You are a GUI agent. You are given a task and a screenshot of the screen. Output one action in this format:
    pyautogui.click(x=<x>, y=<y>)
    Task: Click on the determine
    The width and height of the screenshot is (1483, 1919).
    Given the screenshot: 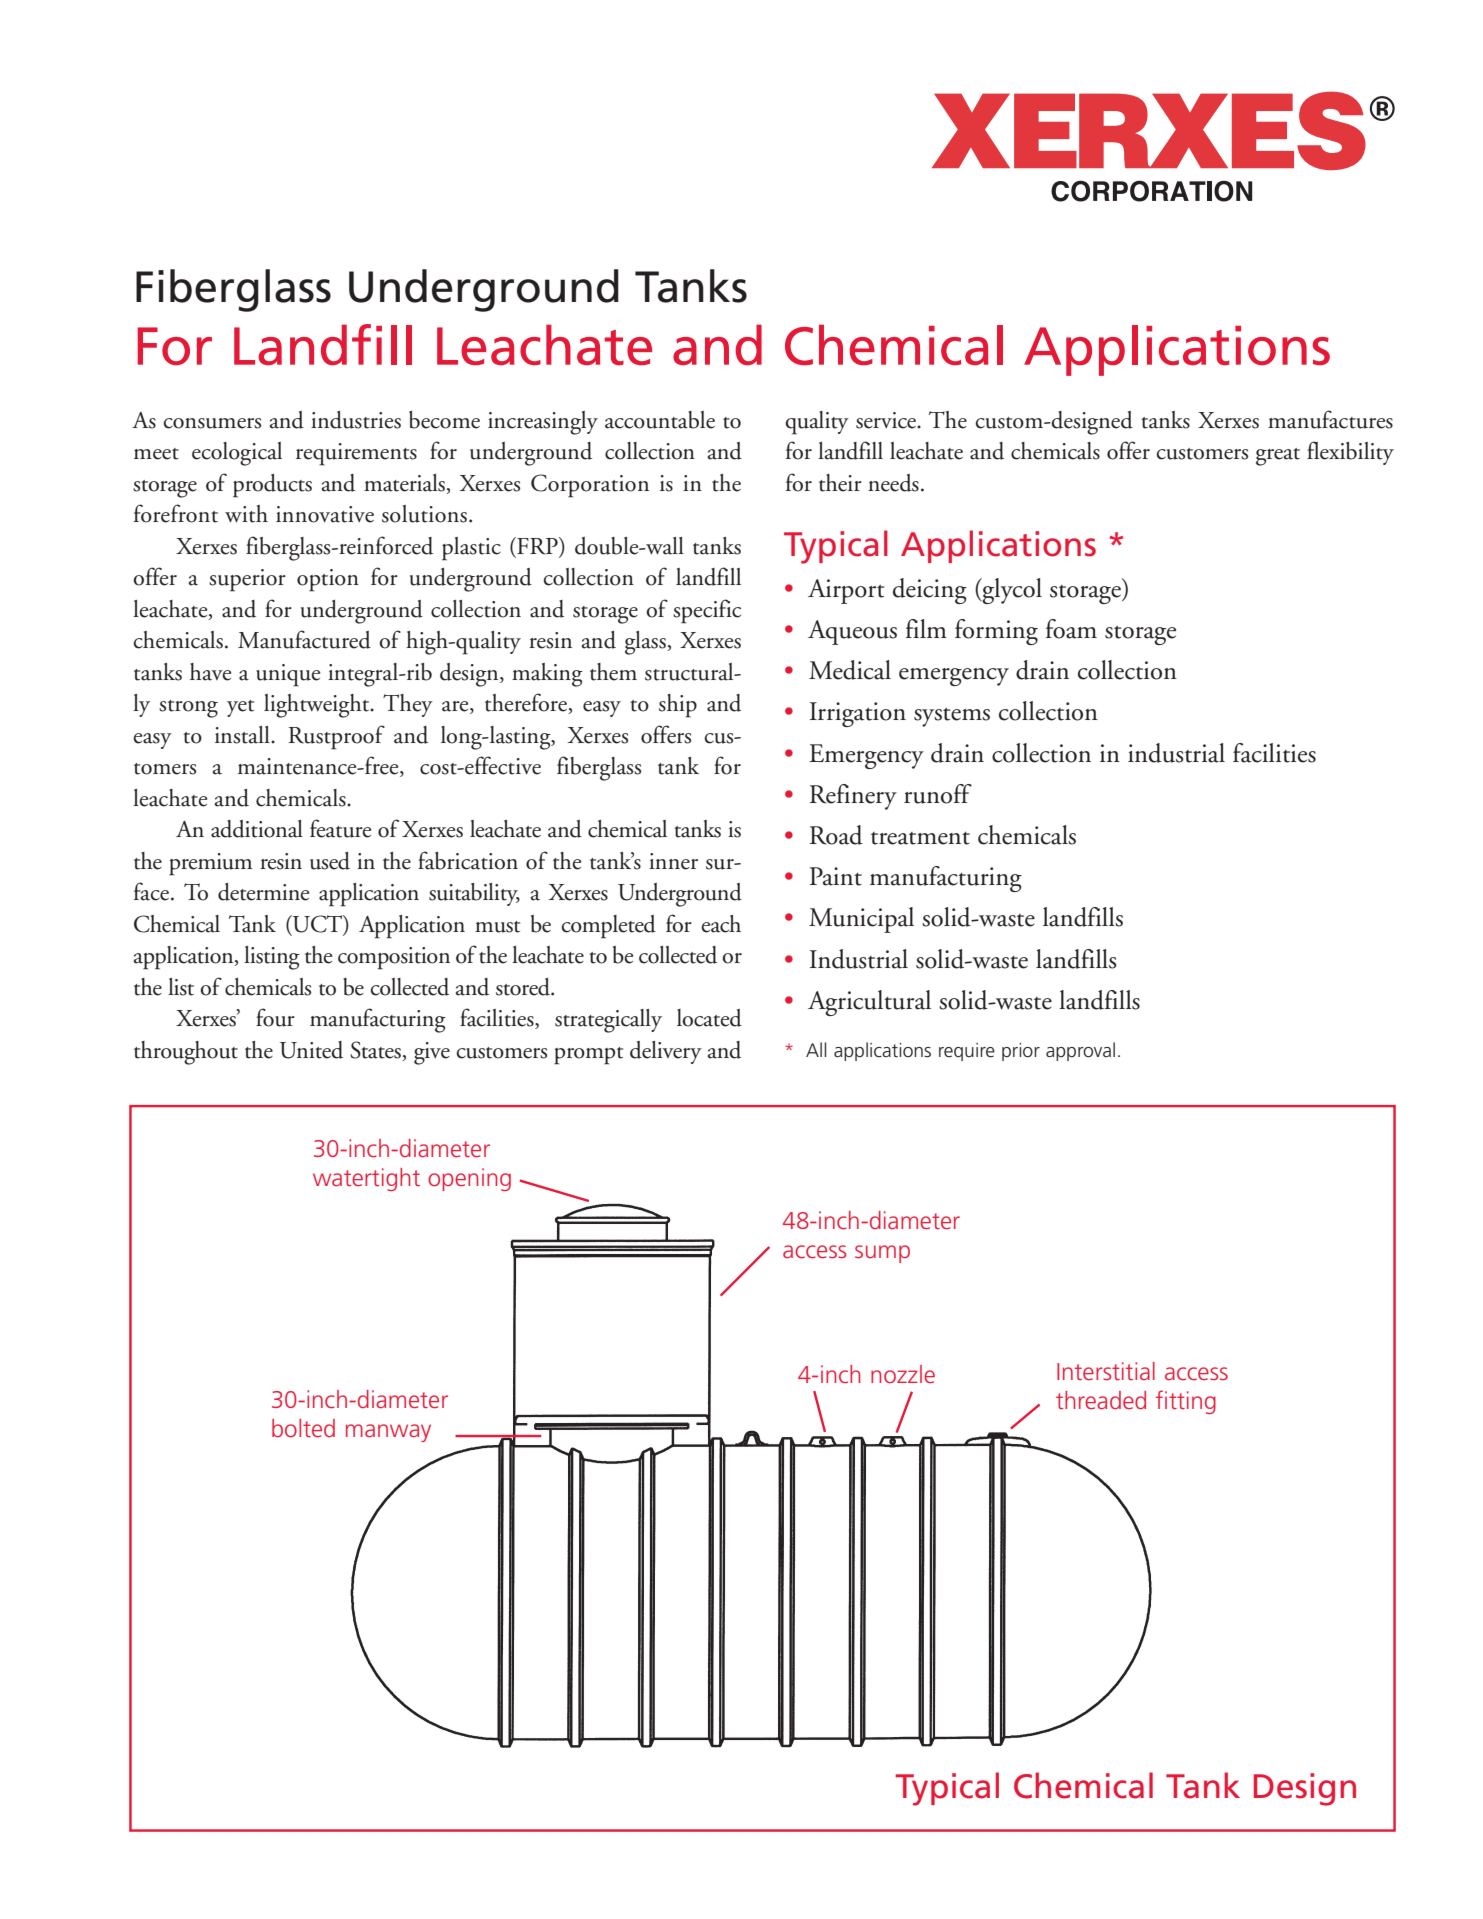 What is the action you would take?
    pyautogui.click(x=263, y=892)
